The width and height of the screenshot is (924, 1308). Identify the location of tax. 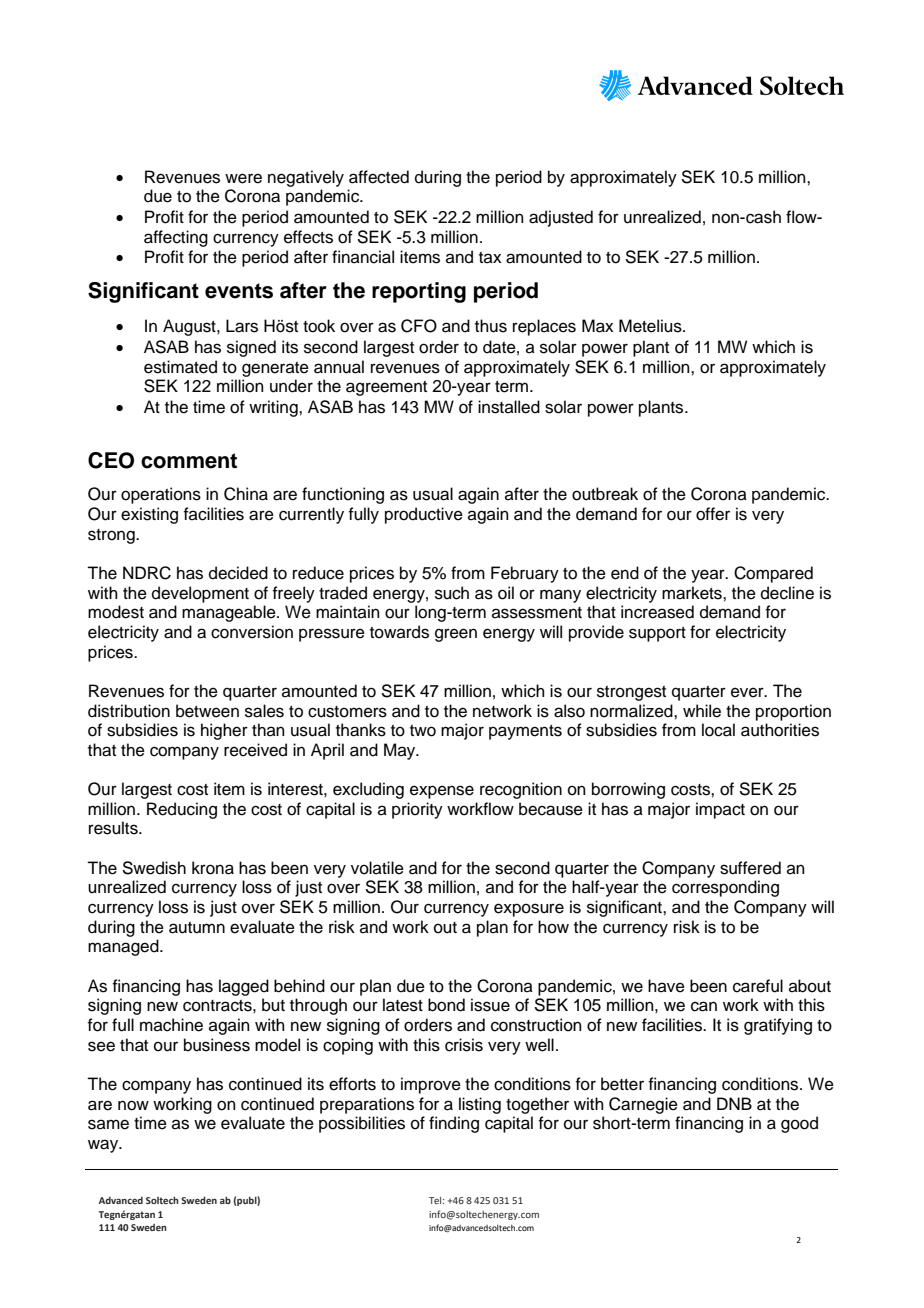
(490, 257).
